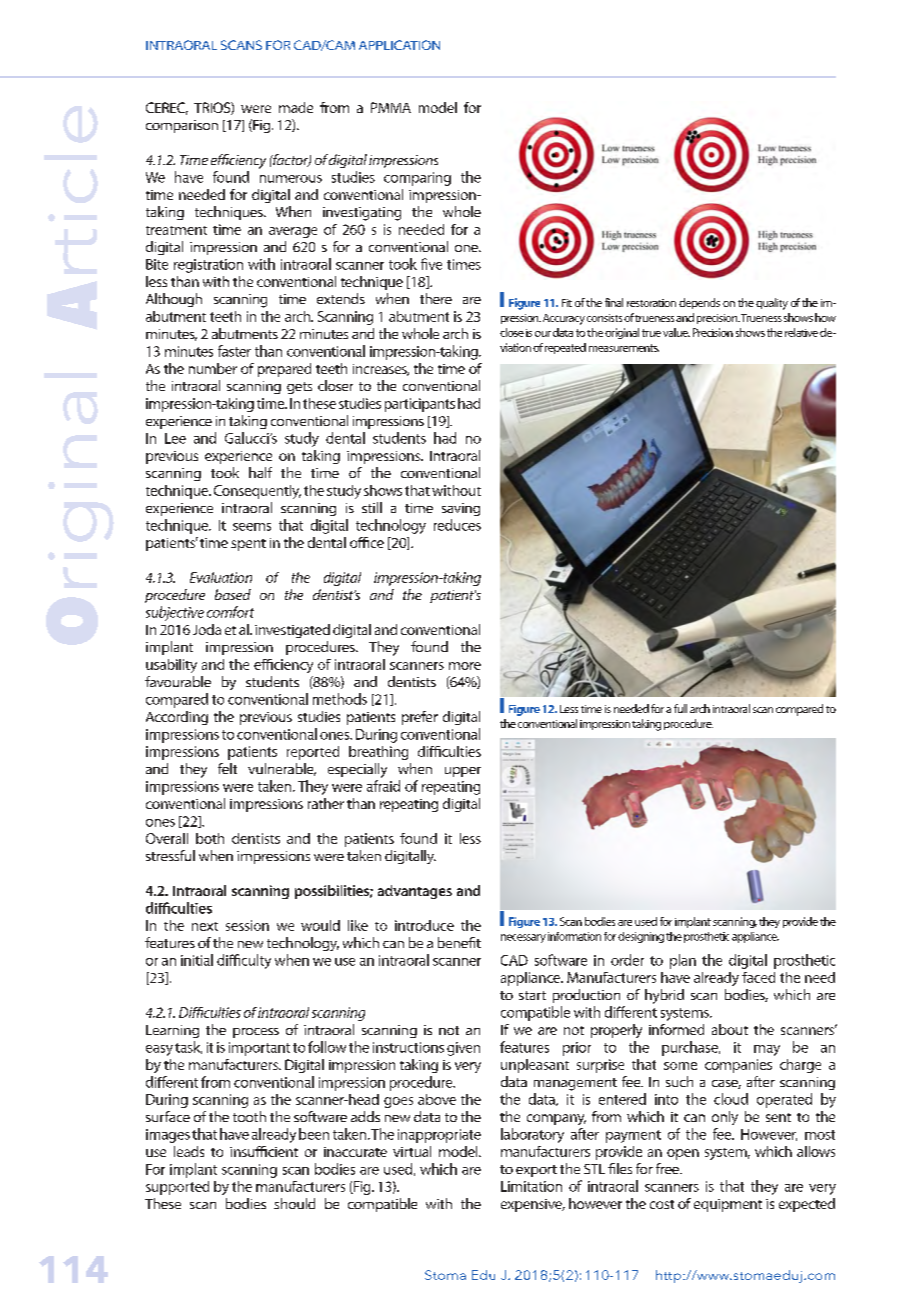 This screenshot has height=1308, width=924. I want to click on benefit, so click(459, 942).
